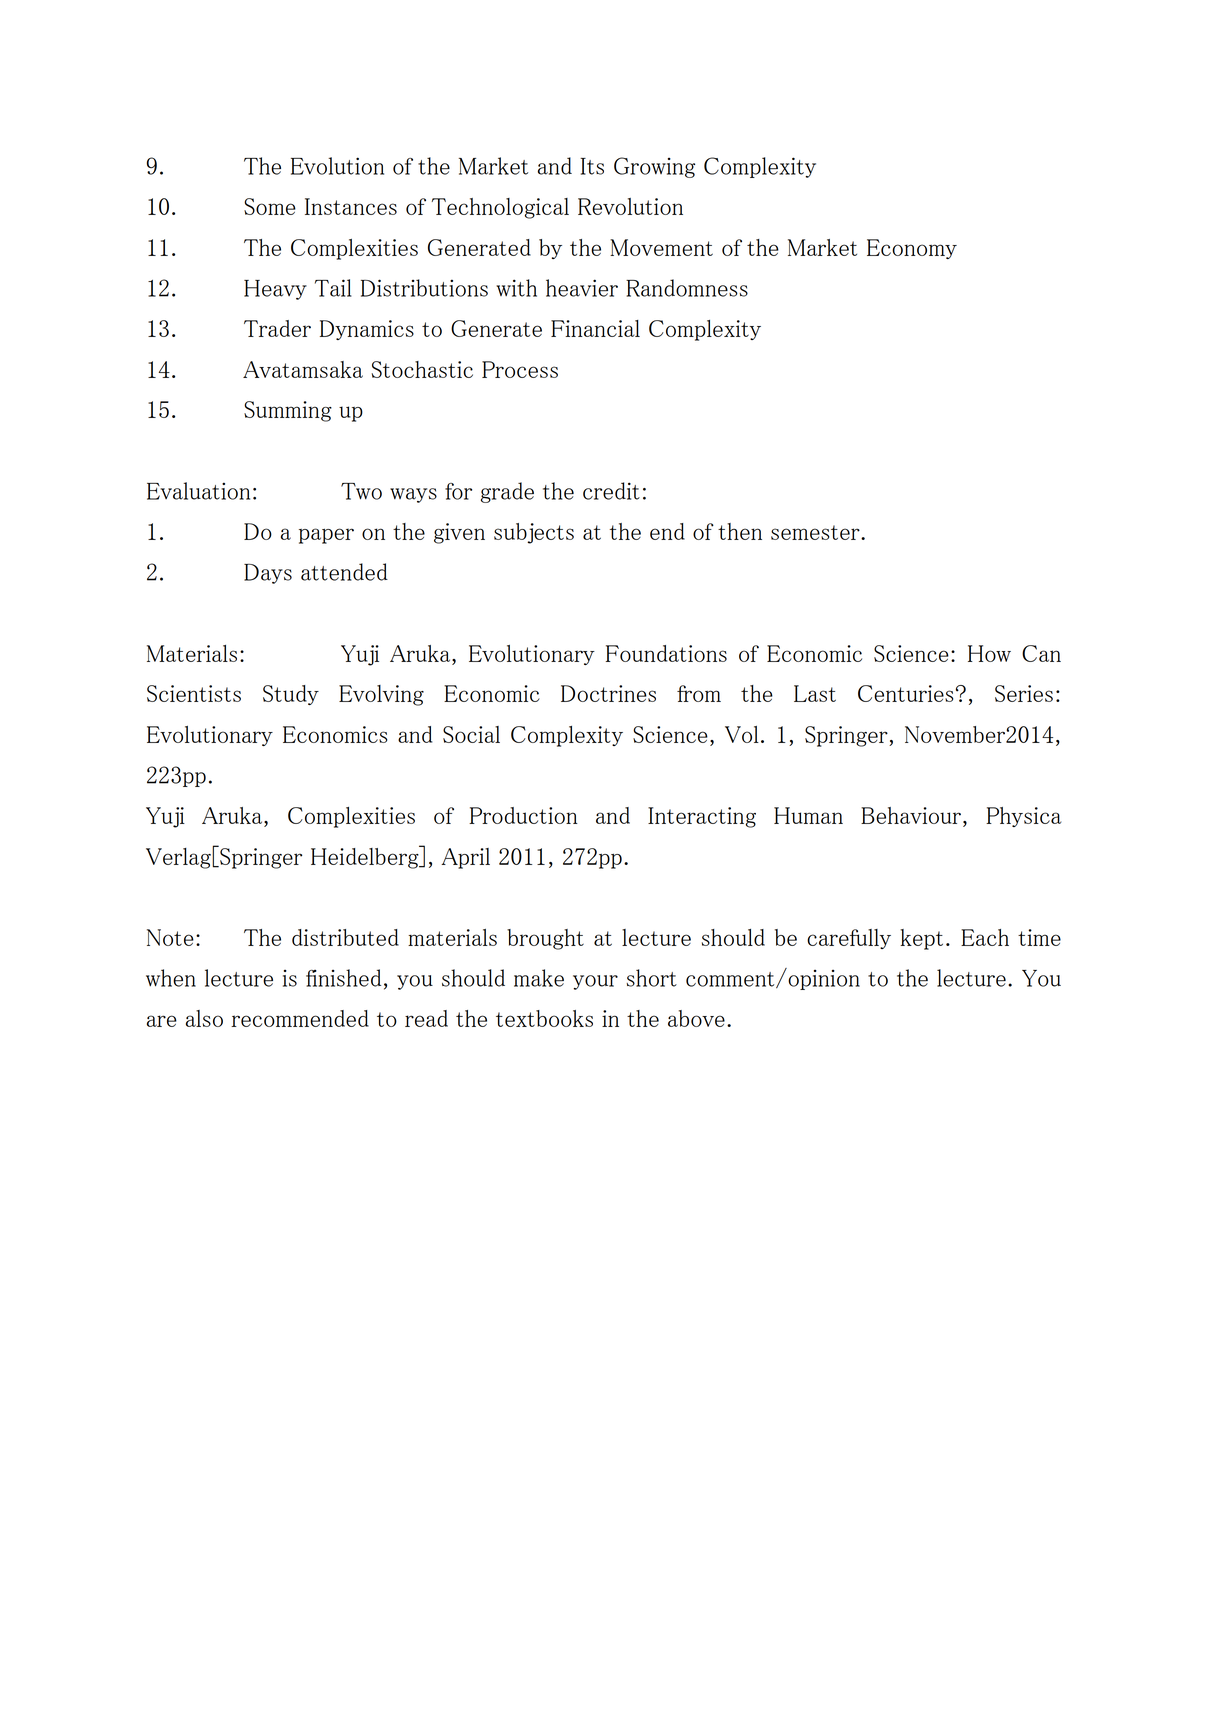 Image resolution: width=1208 pixels, height=1709 pixels. Describe the element at coordinates (989, 653) in the screenshot. I see `How` at that location.
